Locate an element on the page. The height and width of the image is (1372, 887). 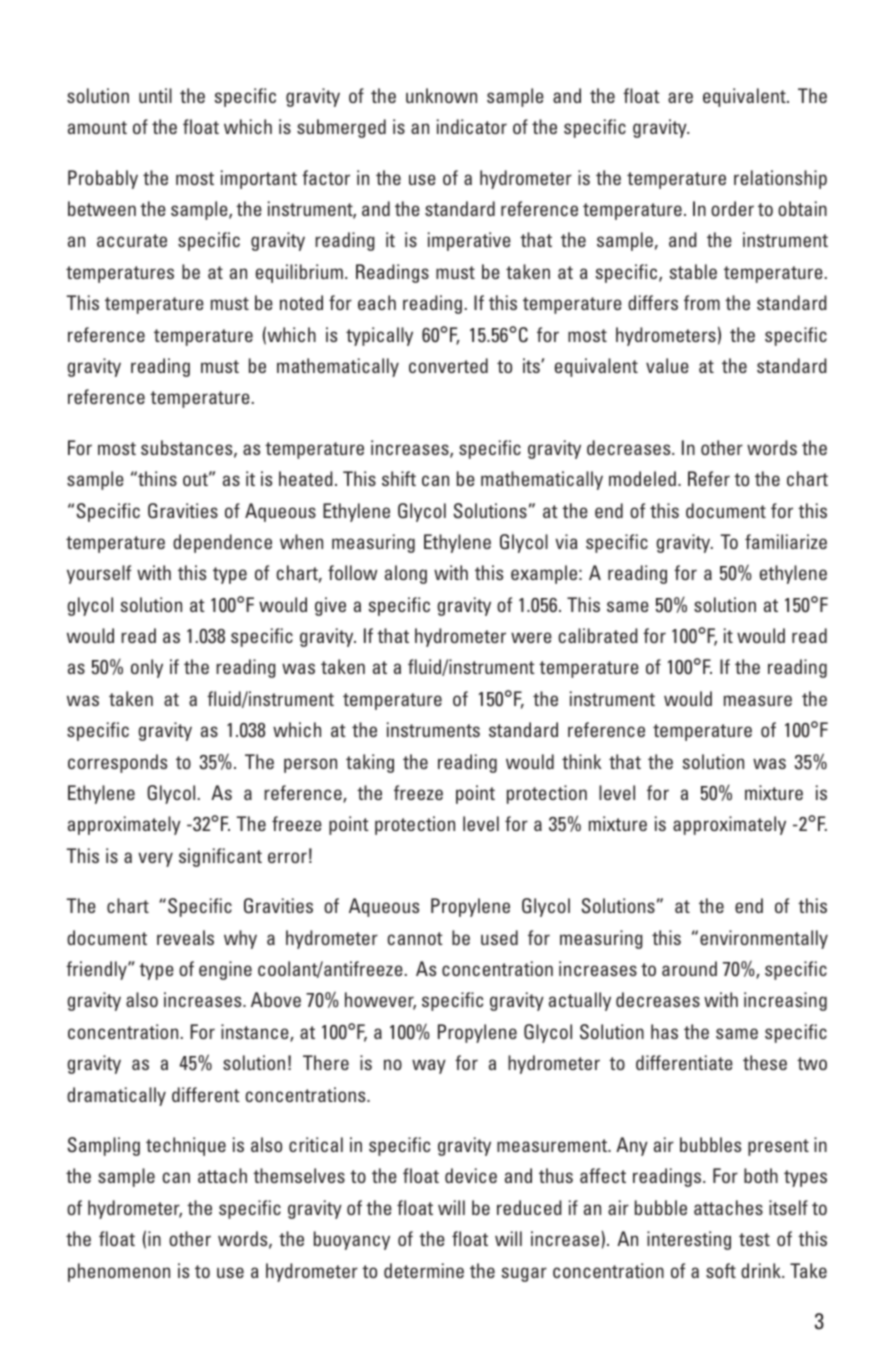
converted is located at coordinates (448, 365).
